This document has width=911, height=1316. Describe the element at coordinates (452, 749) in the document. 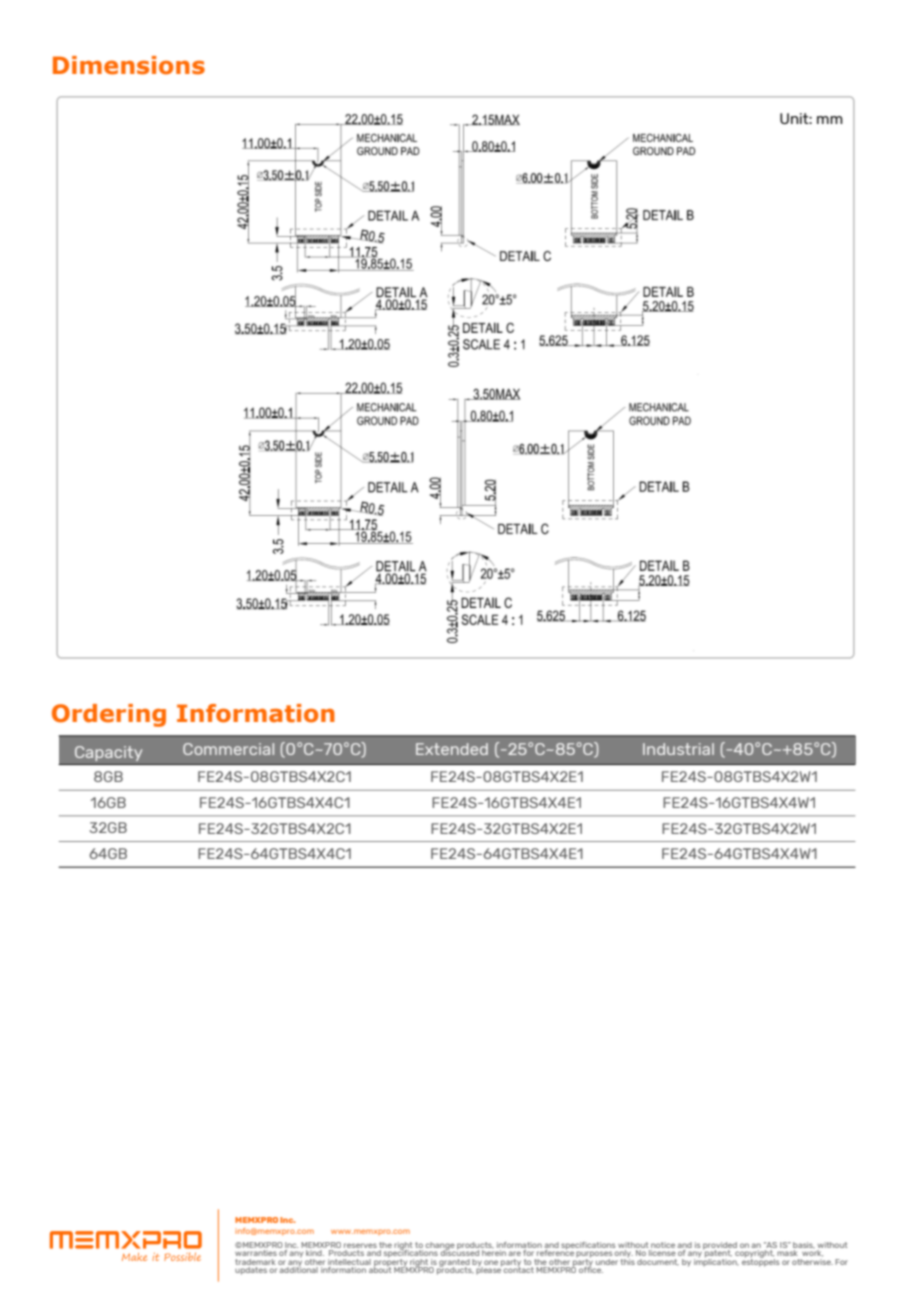

I see `Extended` at that location.
